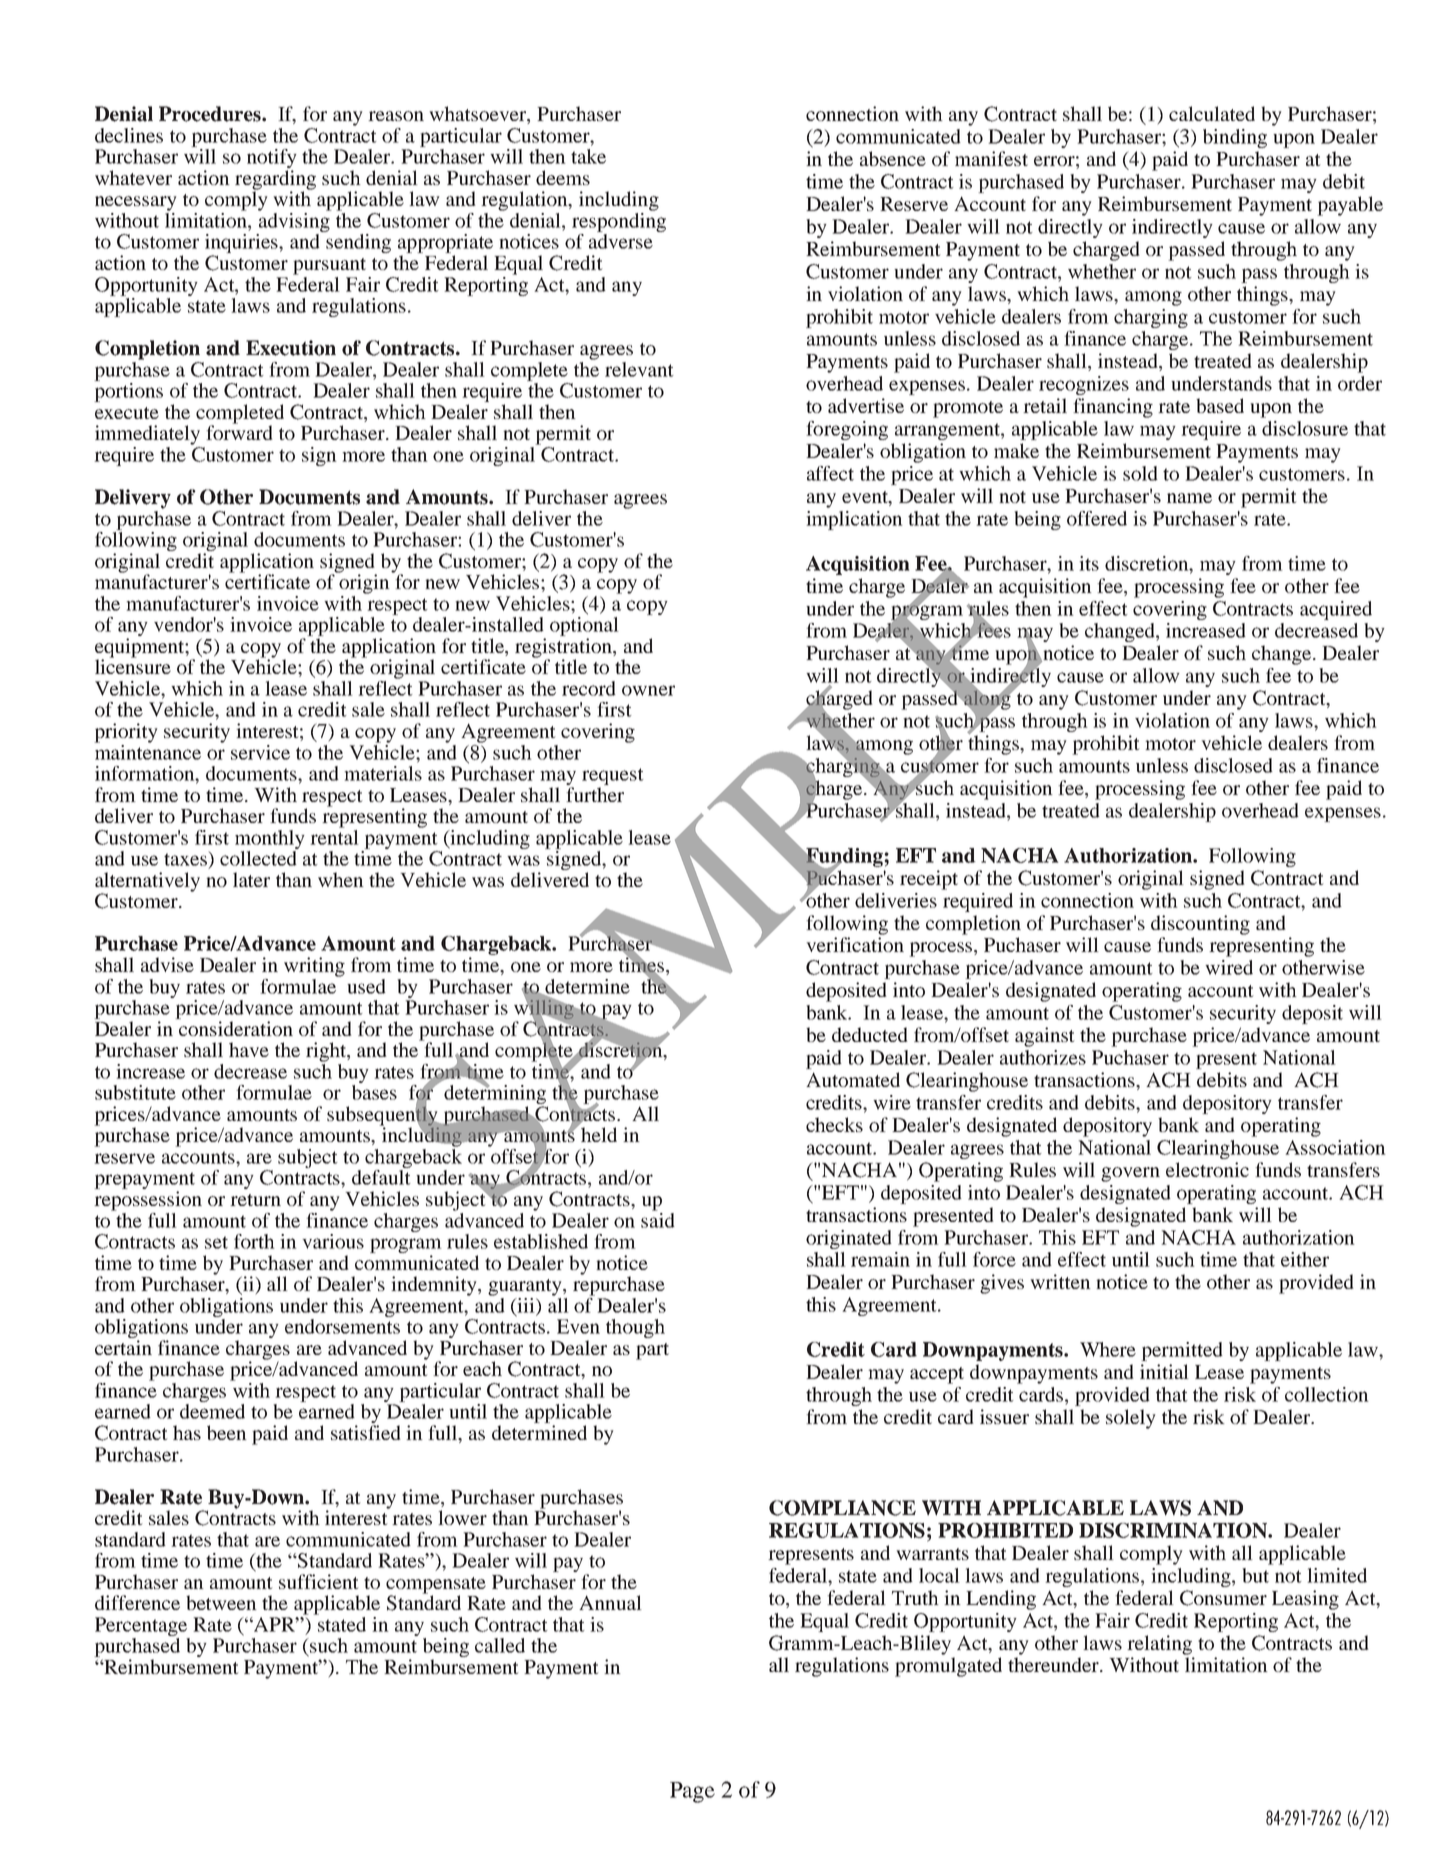  What do you see at coordinates (221, 1602) in the document?
I see `between` at bounding box center [221, 1602].
